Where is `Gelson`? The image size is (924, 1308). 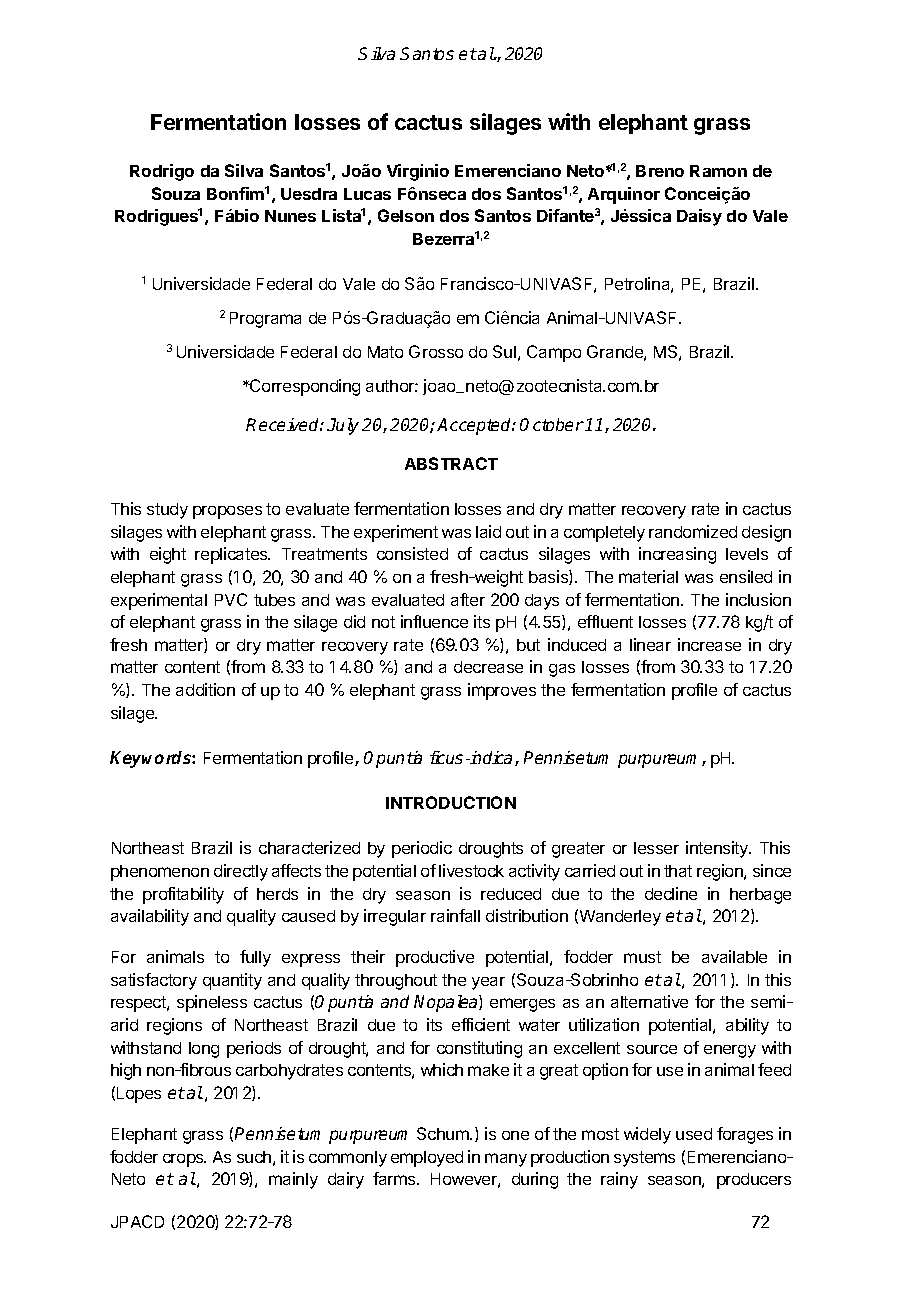 Gelson is located at coordinates (406, 215).
